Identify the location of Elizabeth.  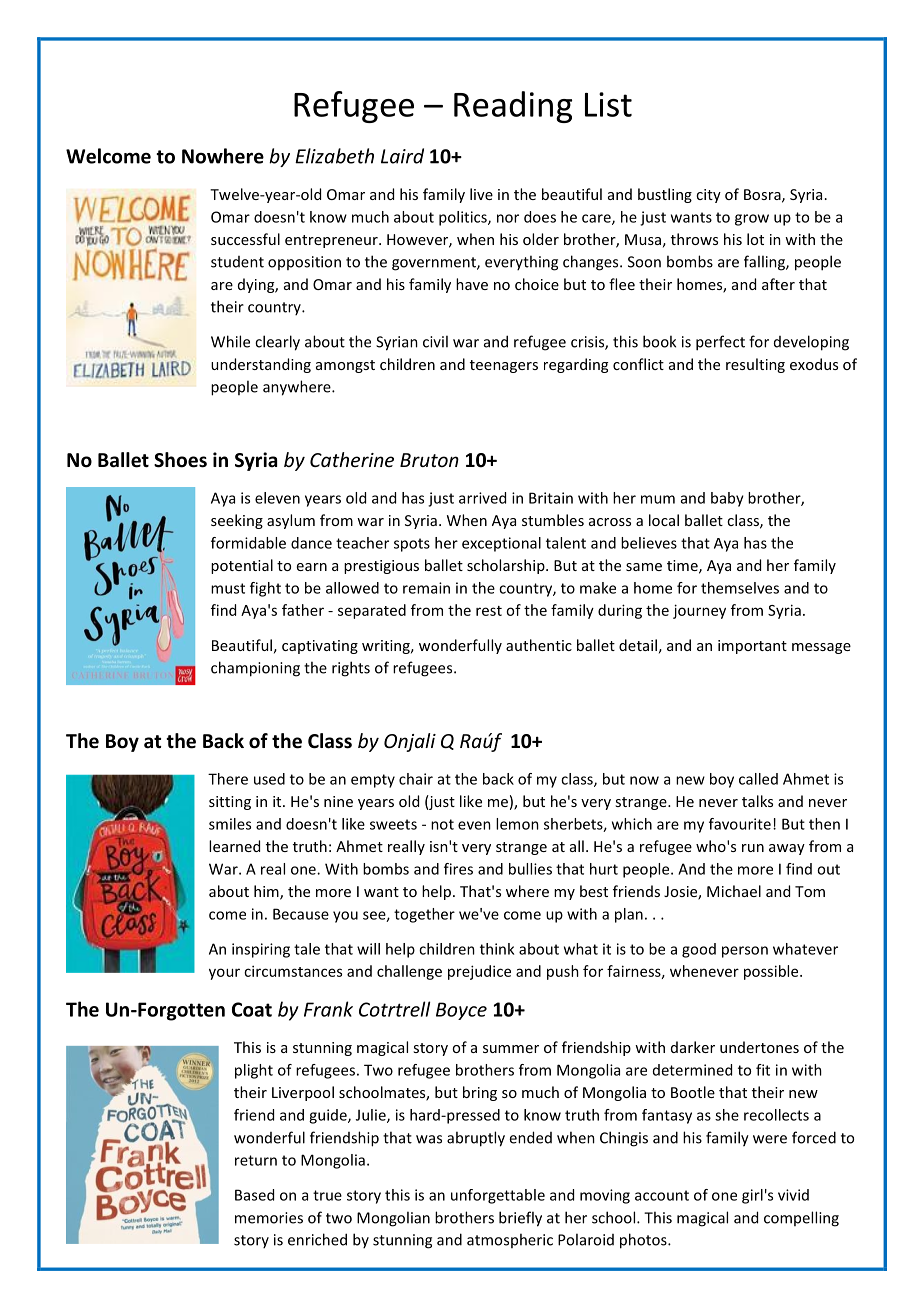
(334, 156).
